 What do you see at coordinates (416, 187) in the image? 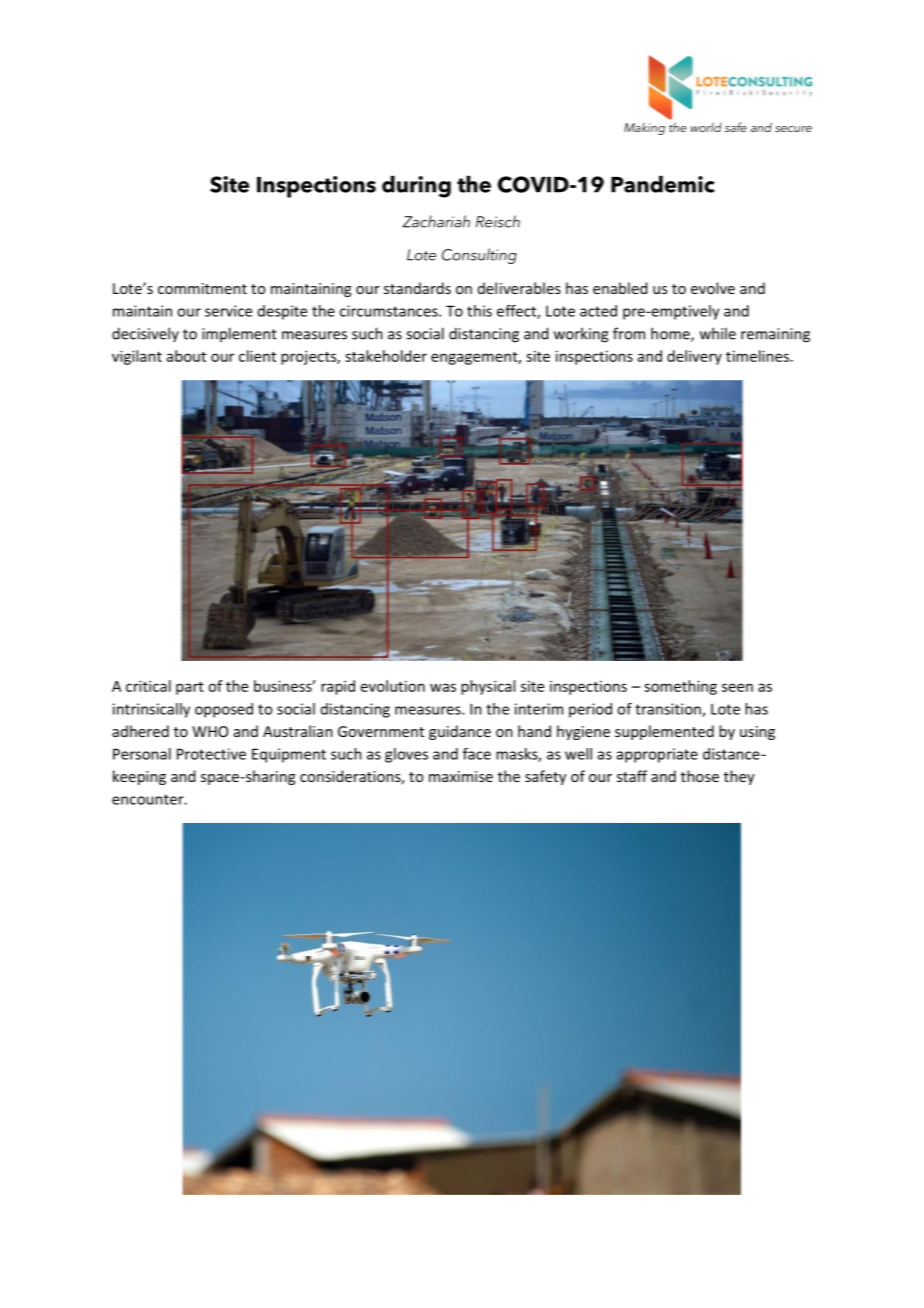
I see `during` at bounding box center [416, 187].
